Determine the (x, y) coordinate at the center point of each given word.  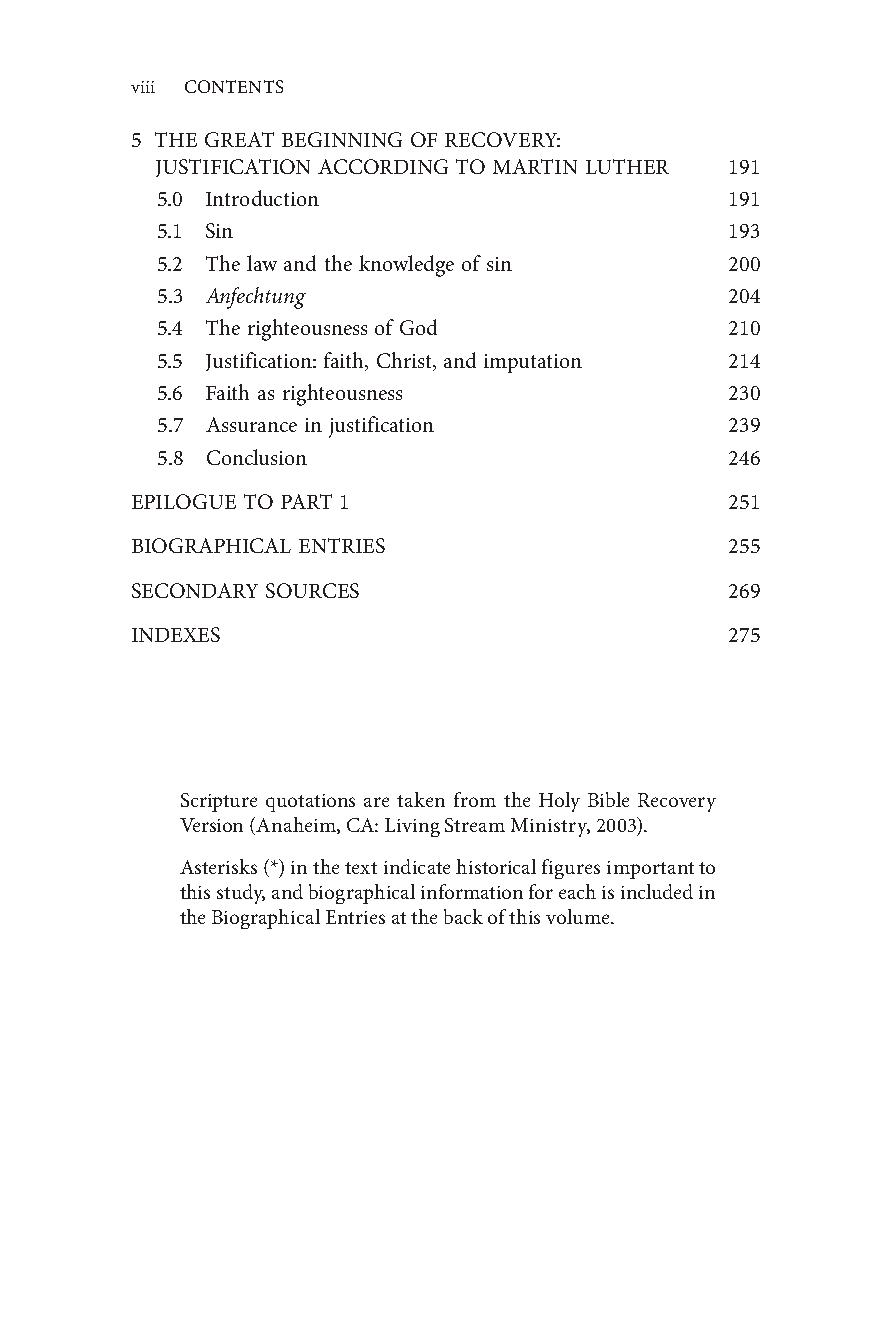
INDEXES (176, 634)
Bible (608, 799)
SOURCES (312, 590)
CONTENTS (234, 86)
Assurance (251, 424)
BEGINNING (342, 139)
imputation (533, 363)
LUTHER (627, 166)
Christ (406, 361)
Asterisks (218, 866)
